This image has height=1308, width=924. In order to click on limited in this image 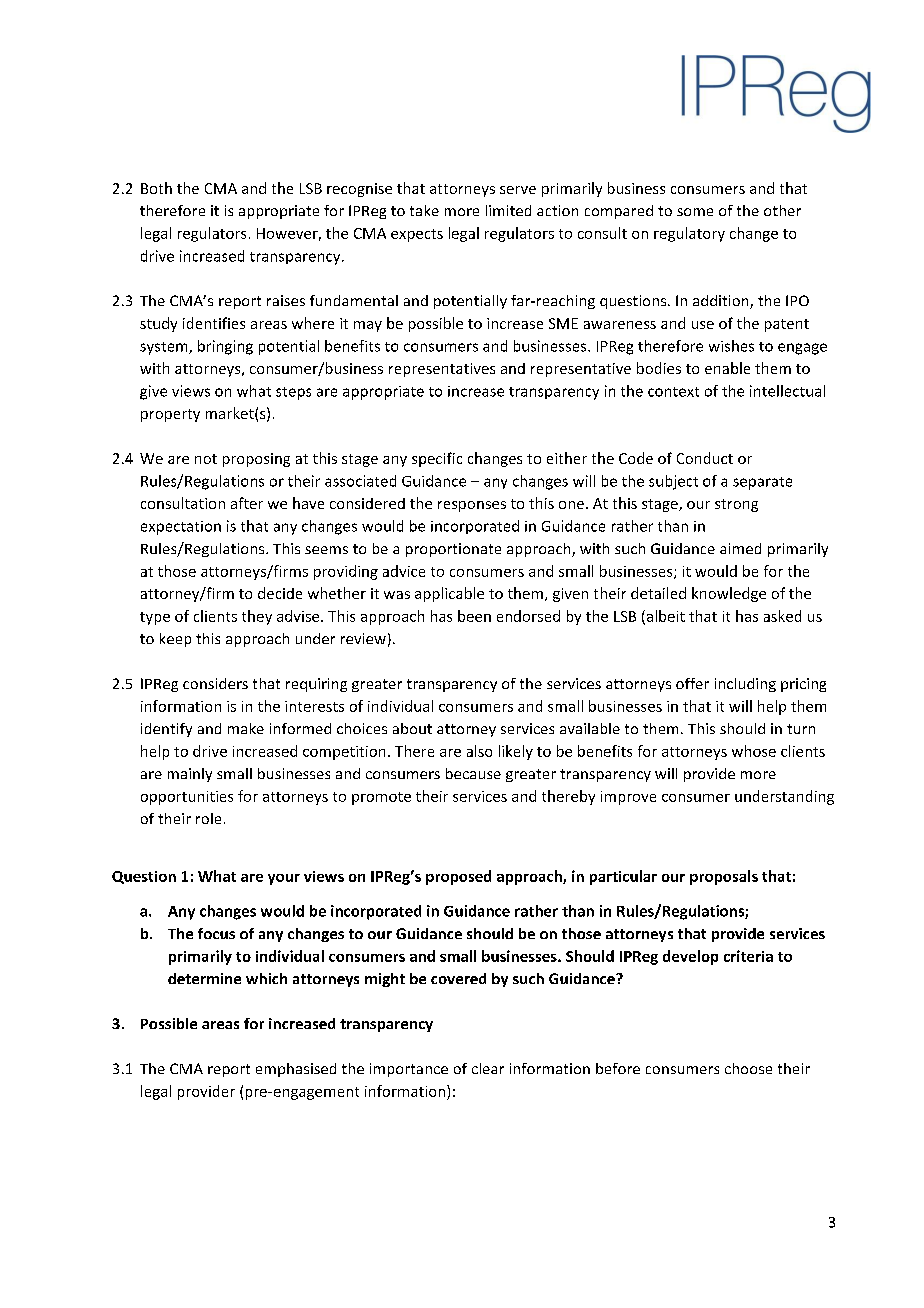, I will do `click(508, 210)`.
